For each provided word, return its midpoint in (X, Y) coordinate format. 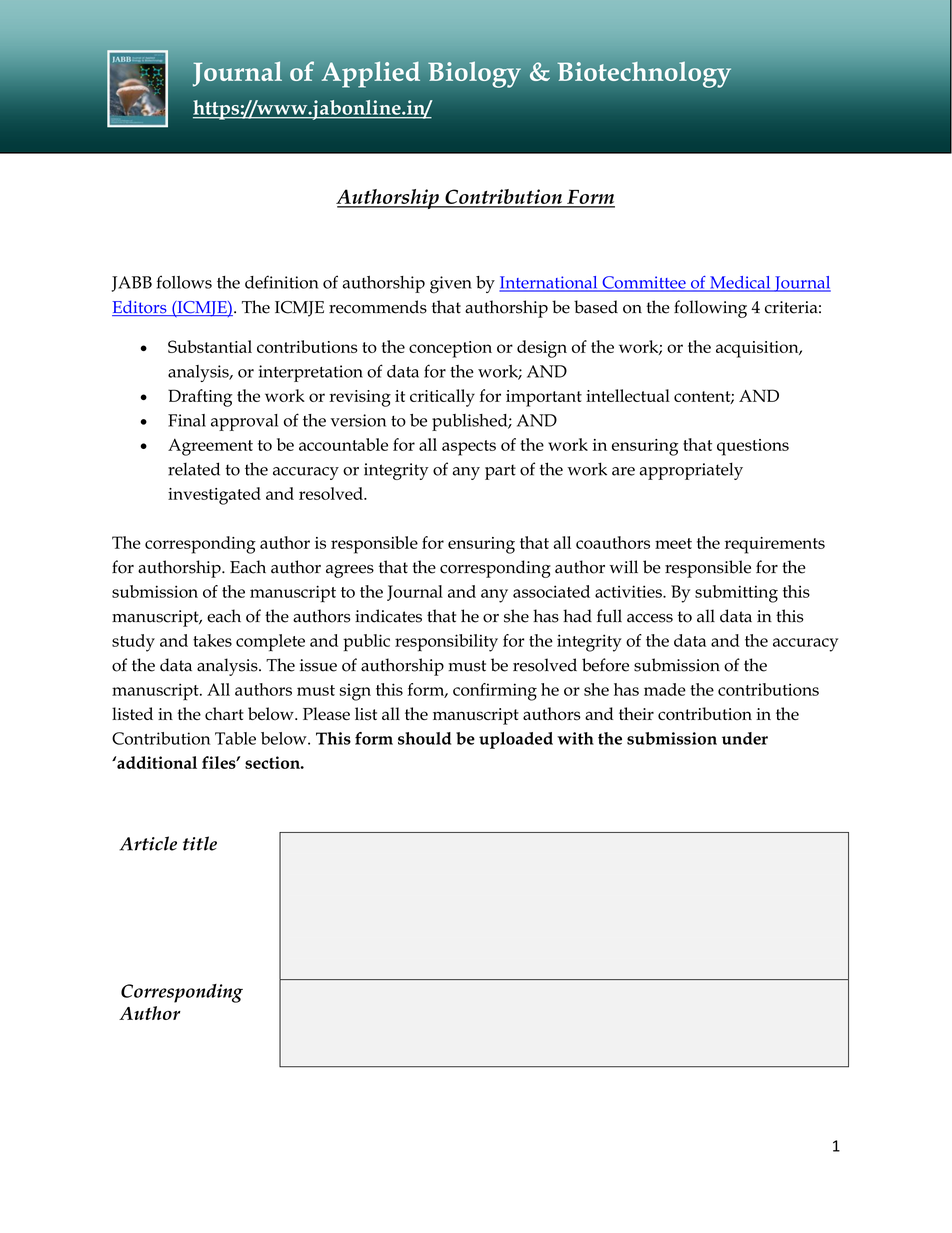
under (745, 738)
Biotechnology (644, 74)
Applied (371, 74)
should (424, 738)
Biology (474, 74)
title (200, 843)
